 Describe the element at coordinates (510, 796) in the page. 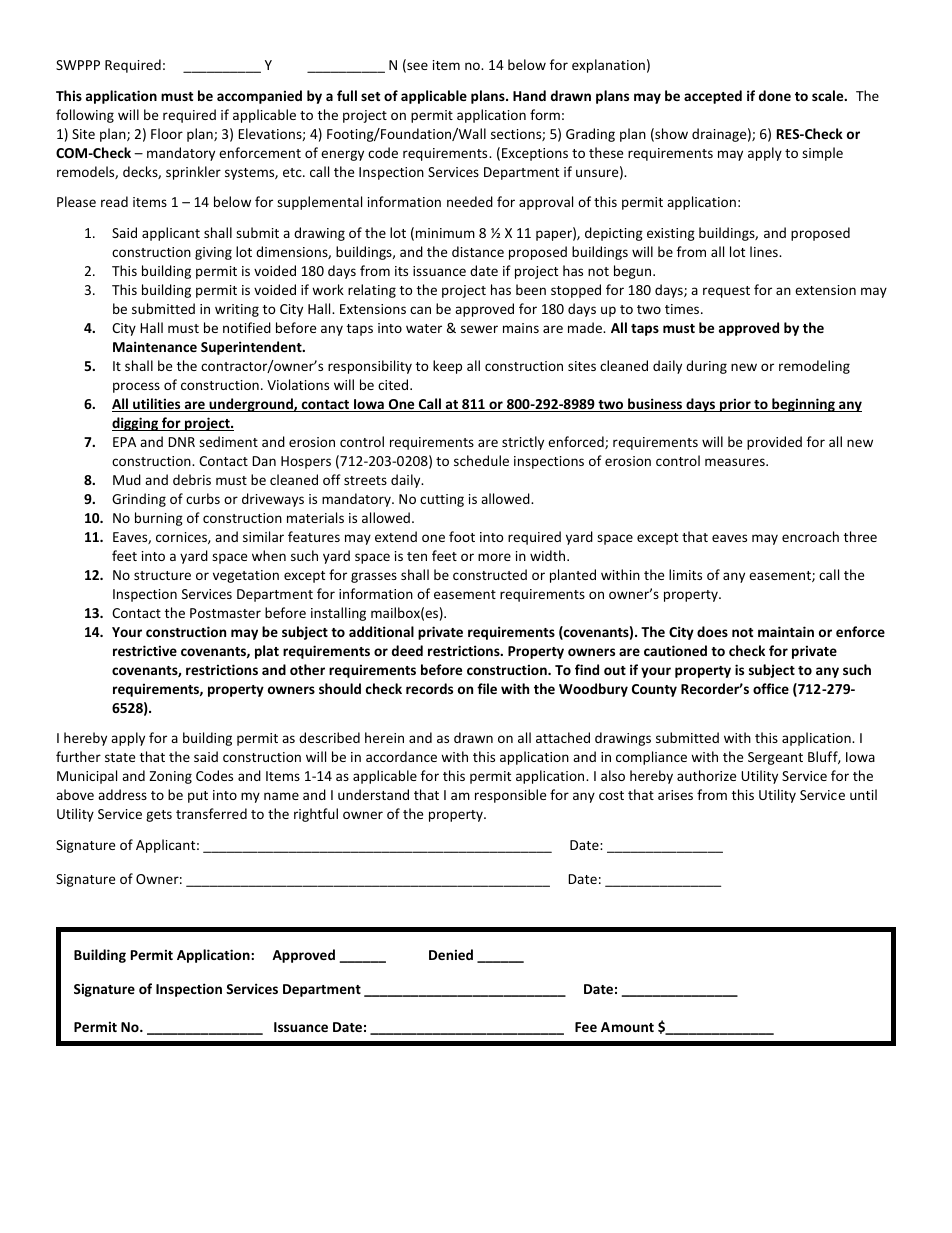

I see `responsible` at that location.
